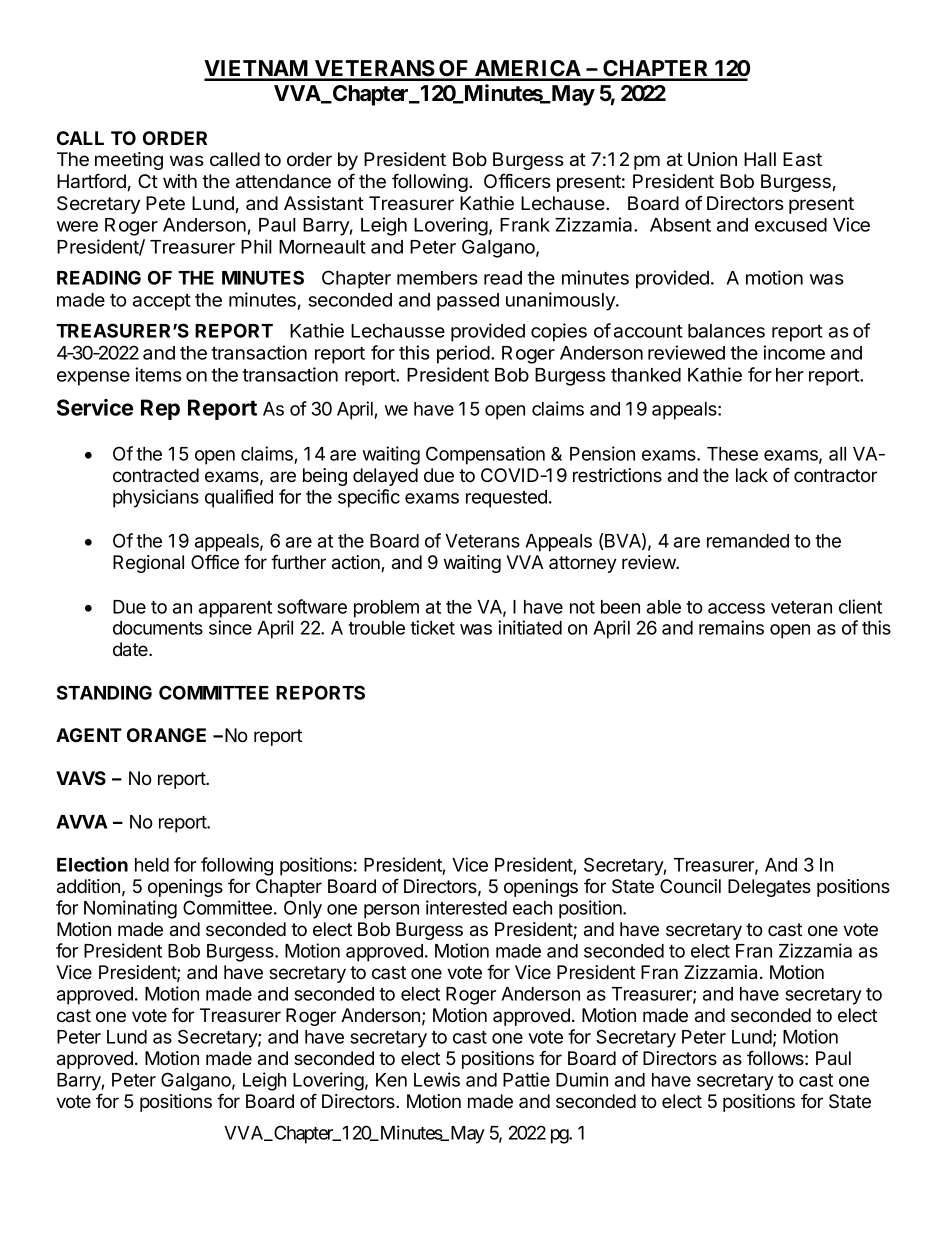  Describe the element at coordinates (760, 159) in the document. I see `Hall` at that location.
